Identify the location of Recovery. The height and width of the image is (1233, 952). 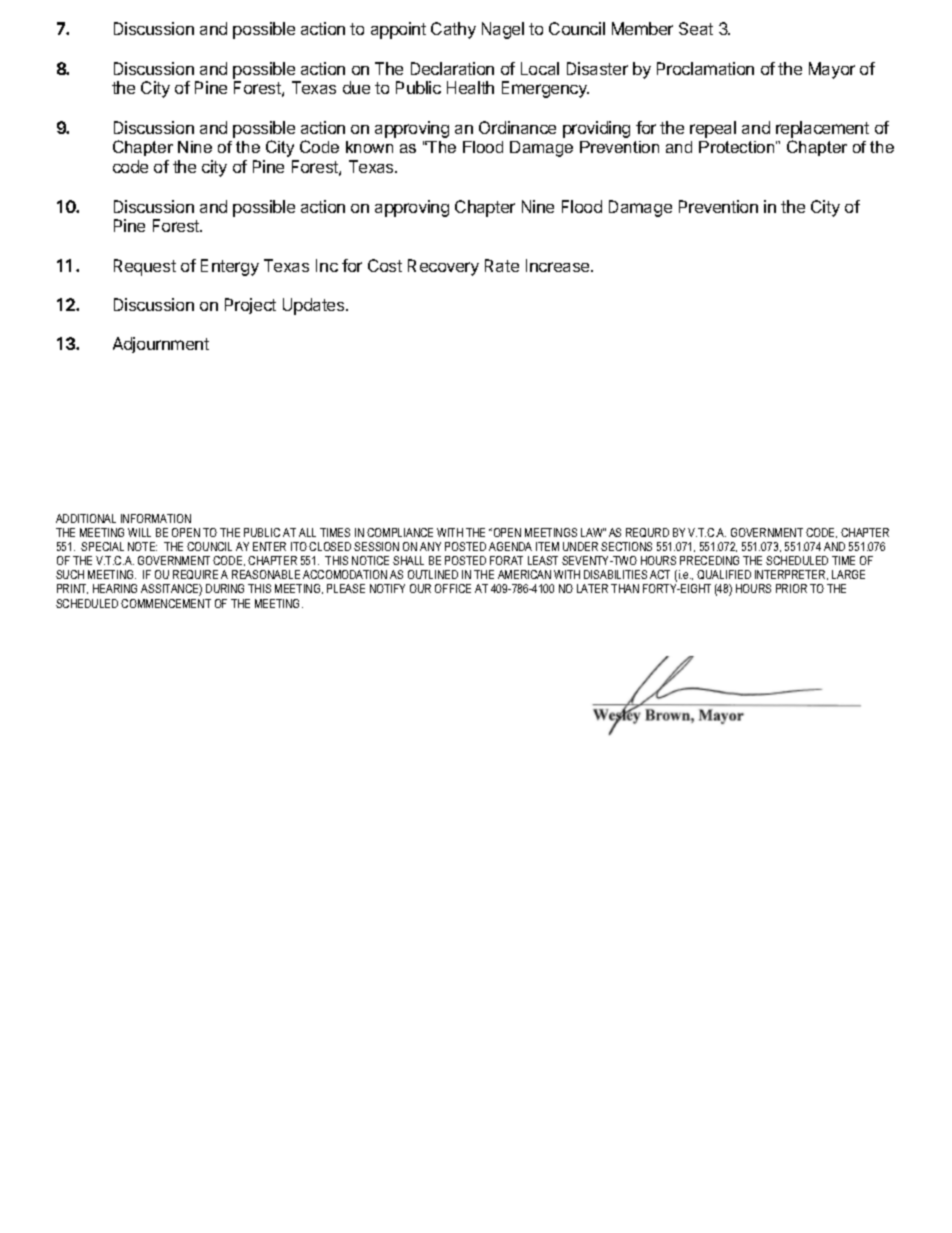
(443, 267).
